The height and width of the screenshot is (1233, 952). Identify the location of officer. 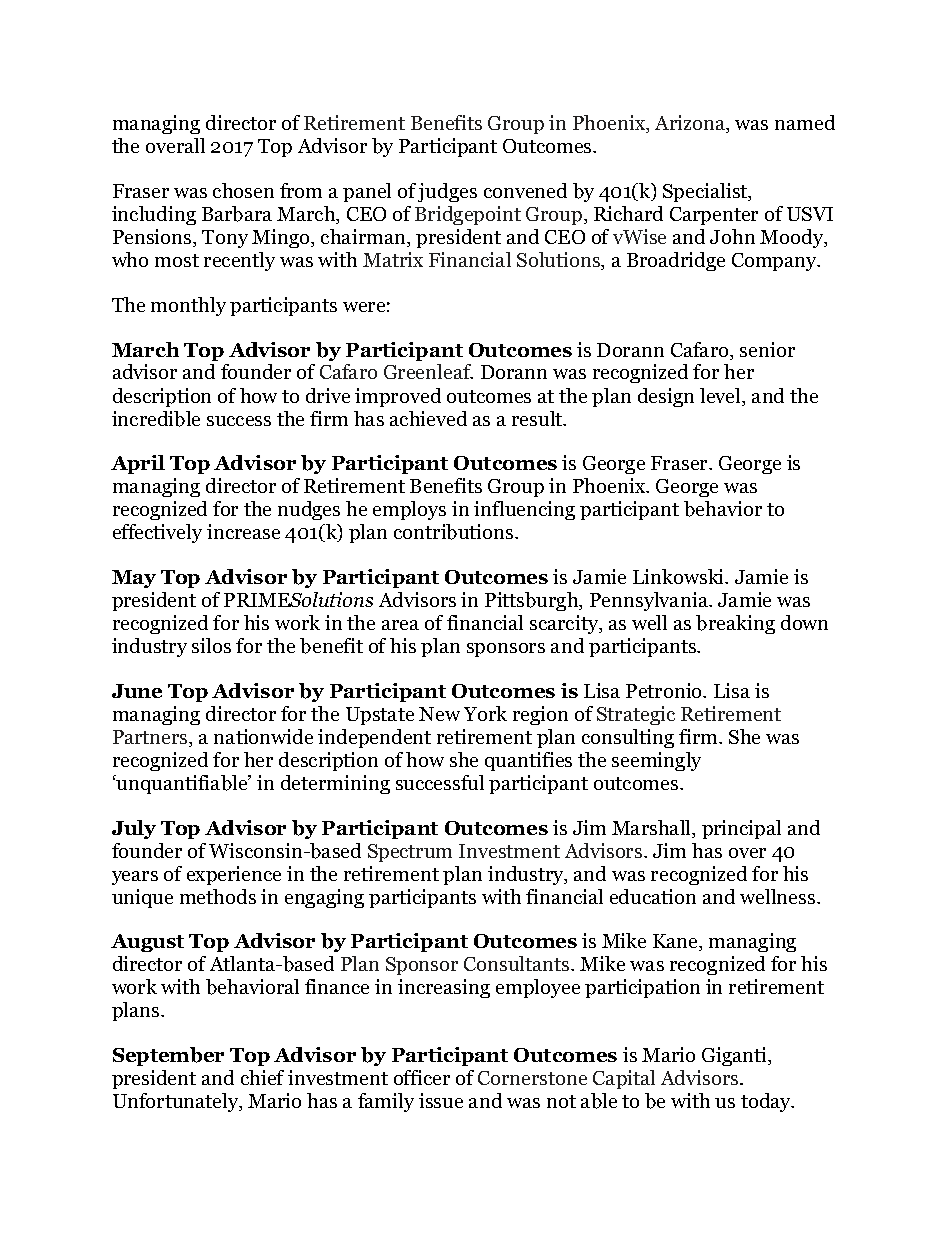
(422, 1077).
